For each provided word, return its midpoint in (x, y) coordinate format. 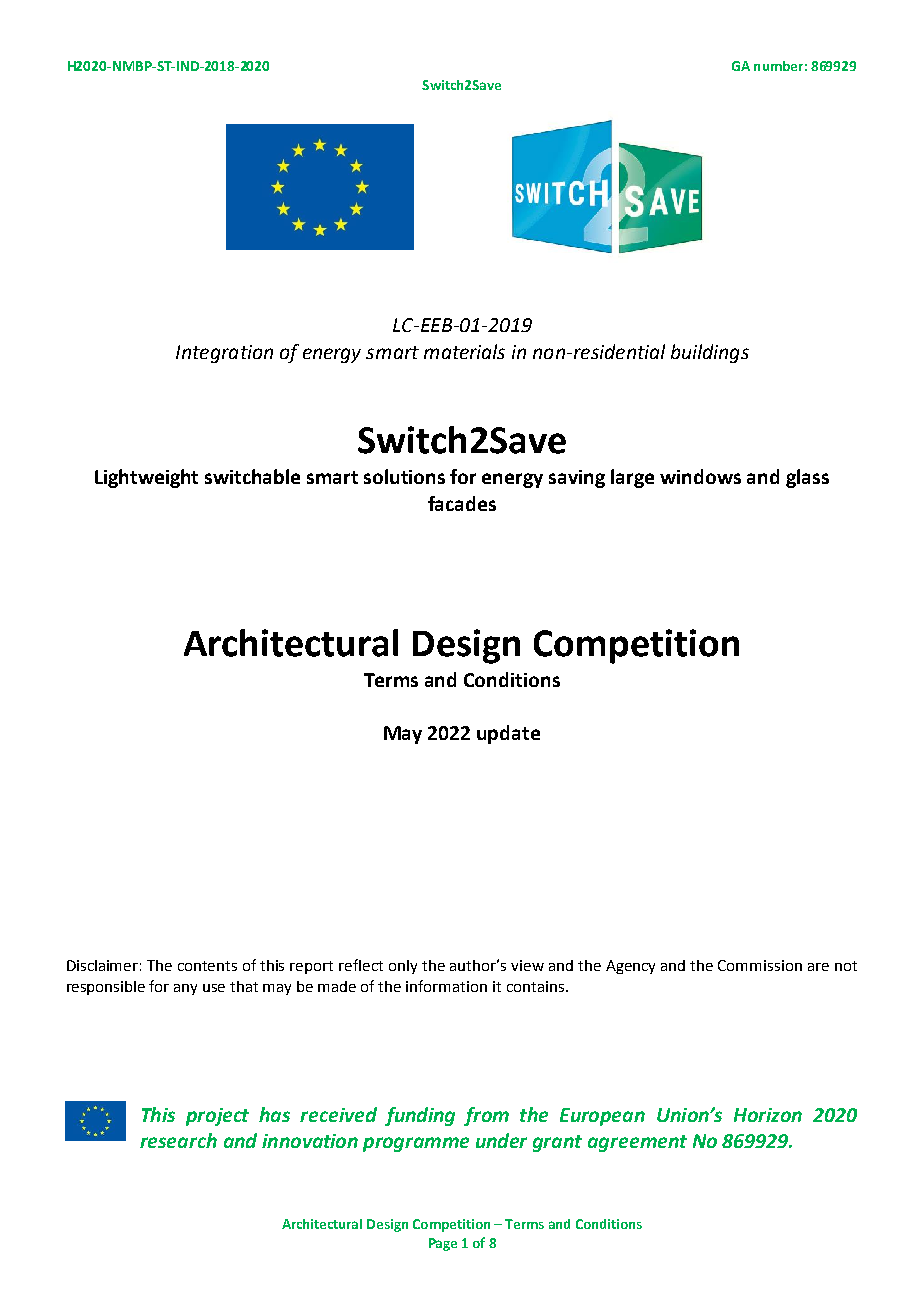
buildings (710, 353)
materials (464, 351)
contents (207, 966)
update (508, 734)
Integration (224, 354)
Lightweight (146, 478)
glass (807, 478)
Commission (760, 965)
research (178, 1140)
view (527, 965)
